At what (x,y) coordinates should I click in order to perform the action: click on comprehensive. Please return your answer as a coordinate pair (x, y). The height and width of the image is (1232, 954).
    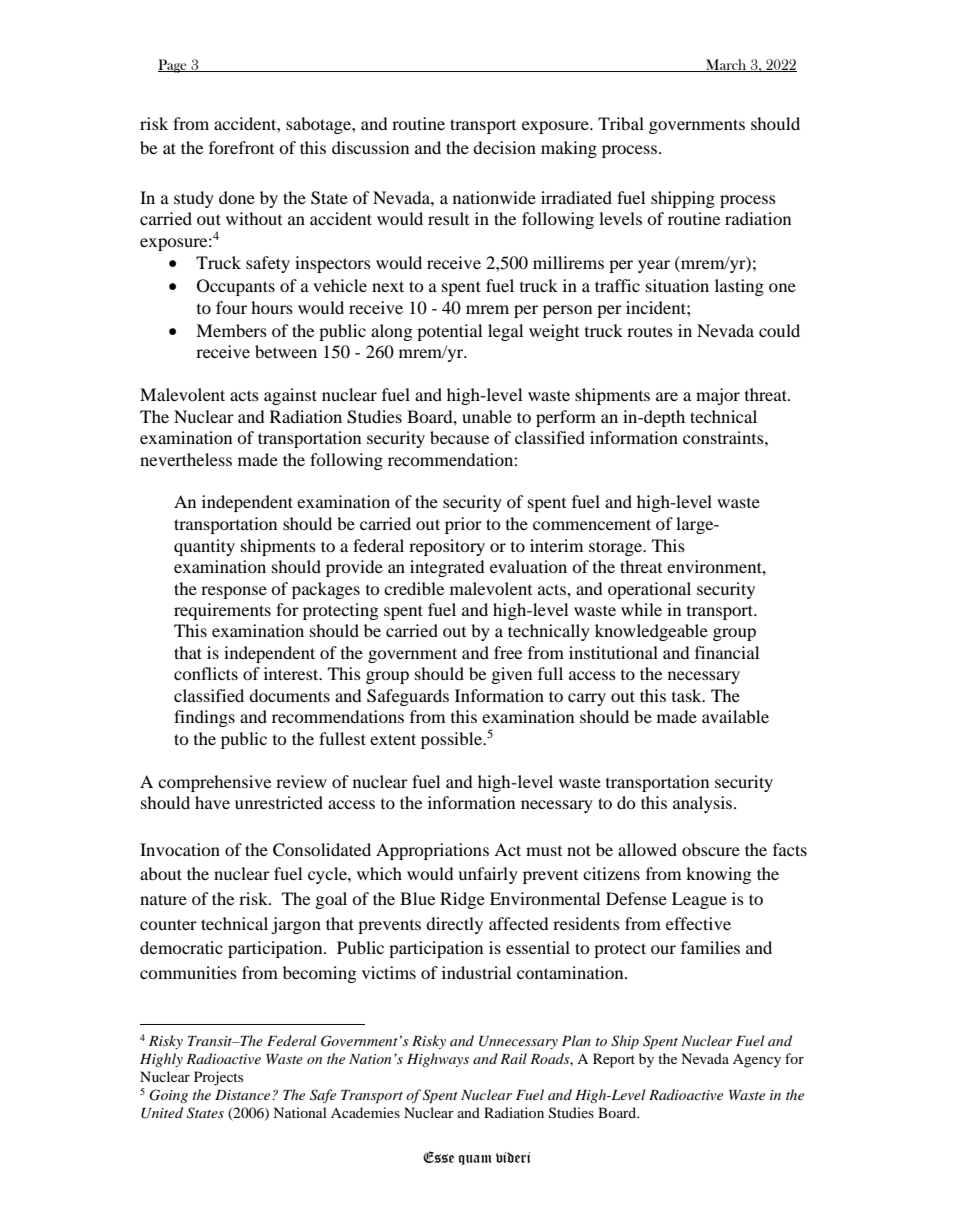
    Looking at the image, I should click on (214, 783).
